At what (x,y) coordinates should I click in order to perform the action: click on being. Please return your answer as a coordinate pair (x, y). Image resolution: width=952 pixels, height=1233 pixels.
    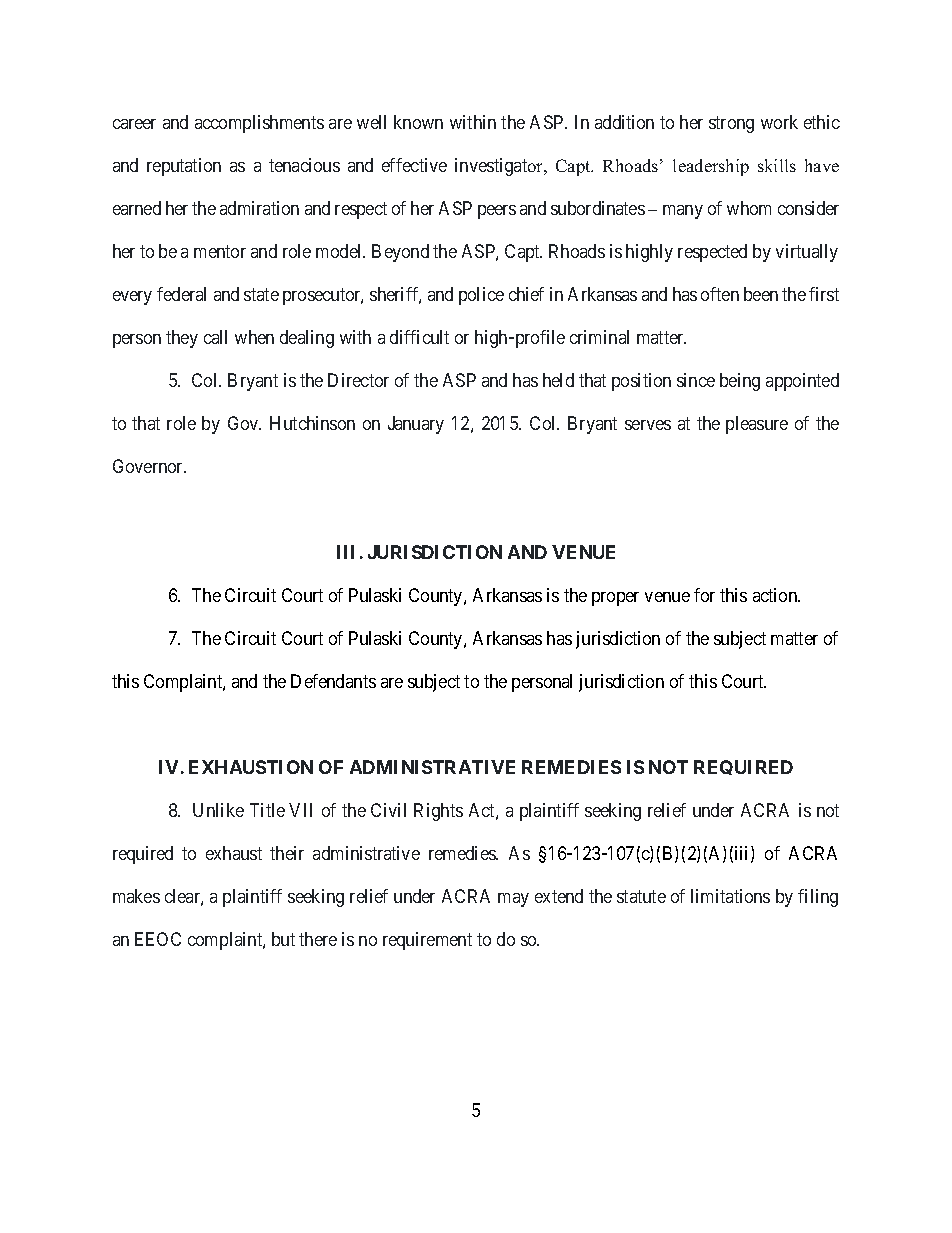
    Looking at the image, I should click on (740, 382).
